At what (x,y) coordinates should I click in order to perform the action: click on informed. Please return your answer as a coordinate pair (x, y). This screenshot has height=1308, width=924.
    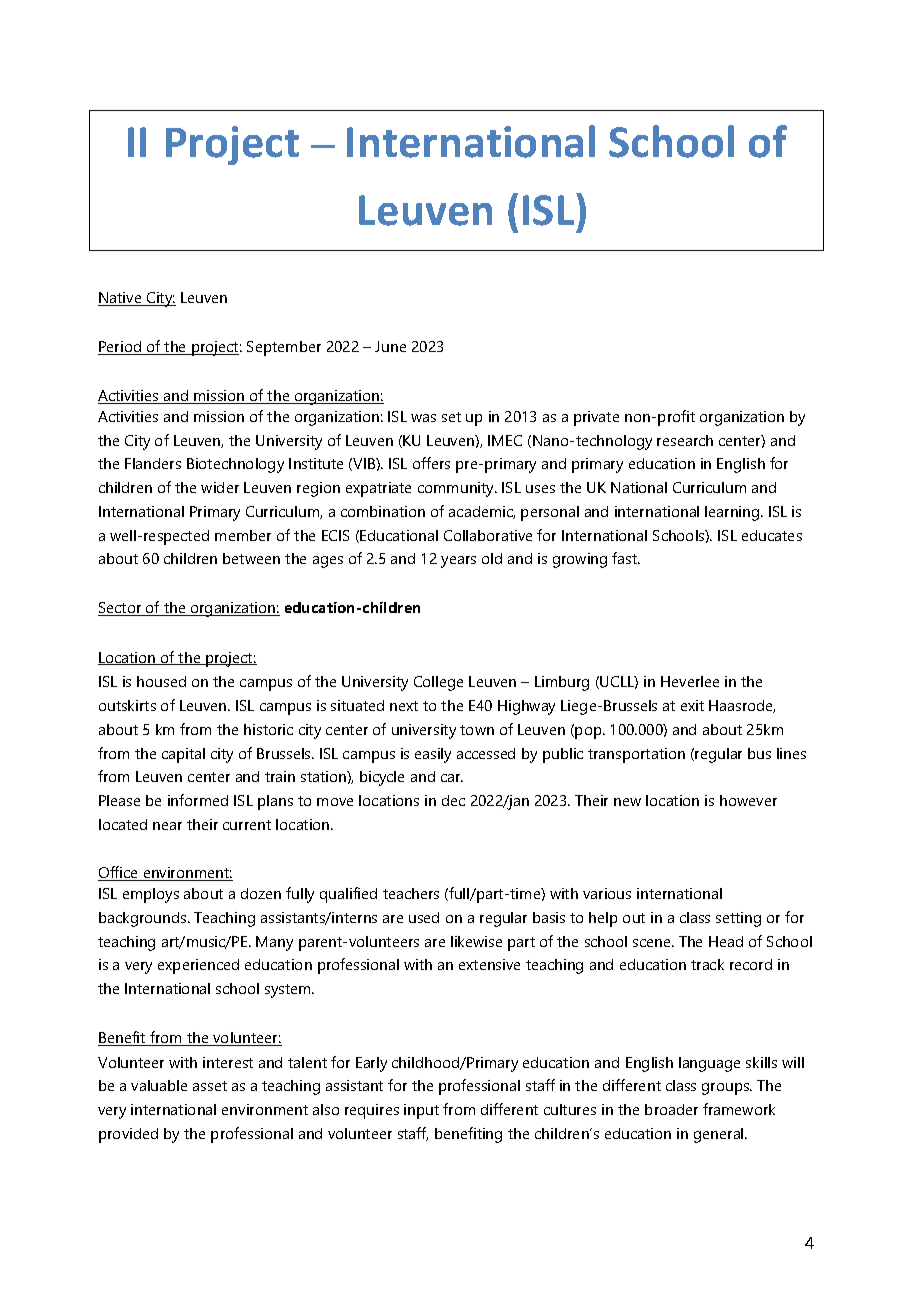
    Looking at the image, I should click on (198, 800).
